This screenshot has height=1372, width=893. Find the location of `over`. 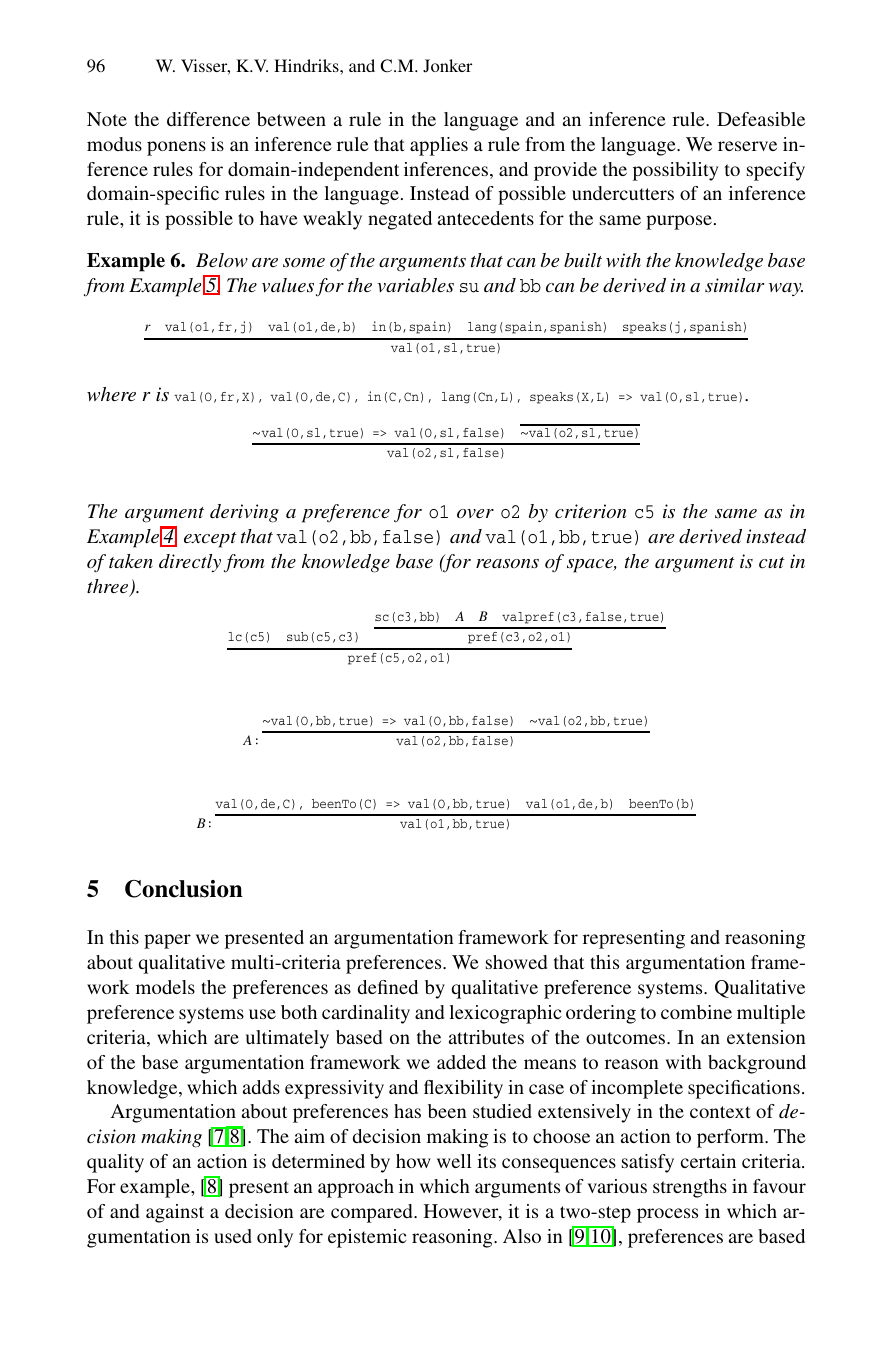

over is located at coordinates (475, 513).
